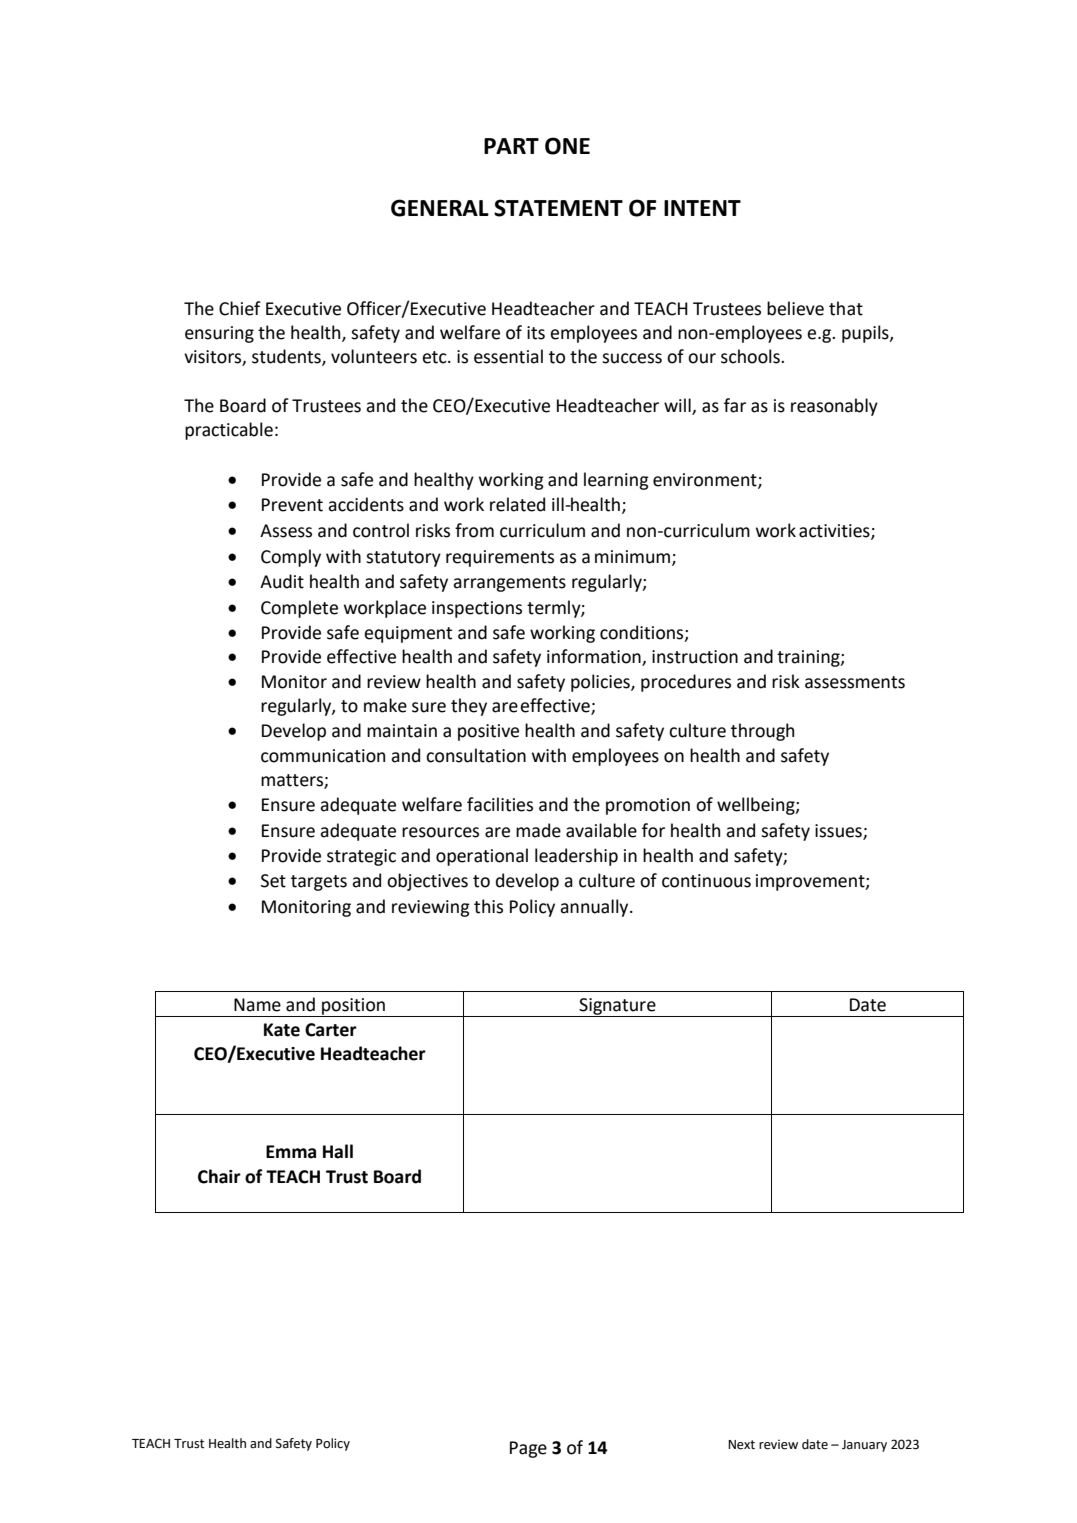  What do you see at coordinates (702, 208) in the screenshot?
I see `INTENT` at bounding box center [702, 208].
